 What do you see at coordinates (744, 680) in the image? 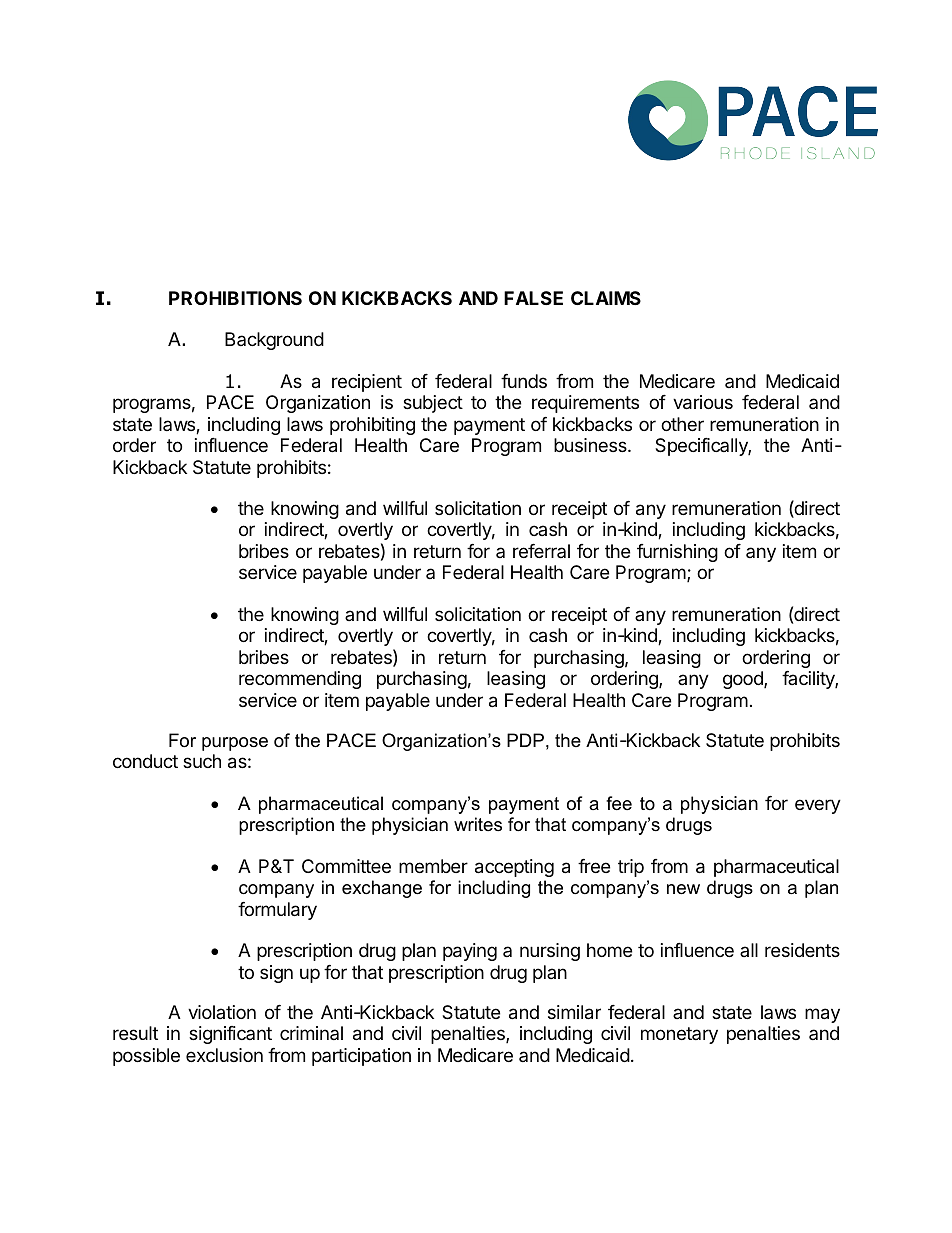
I see `good` at bounding box center [744, 680].
